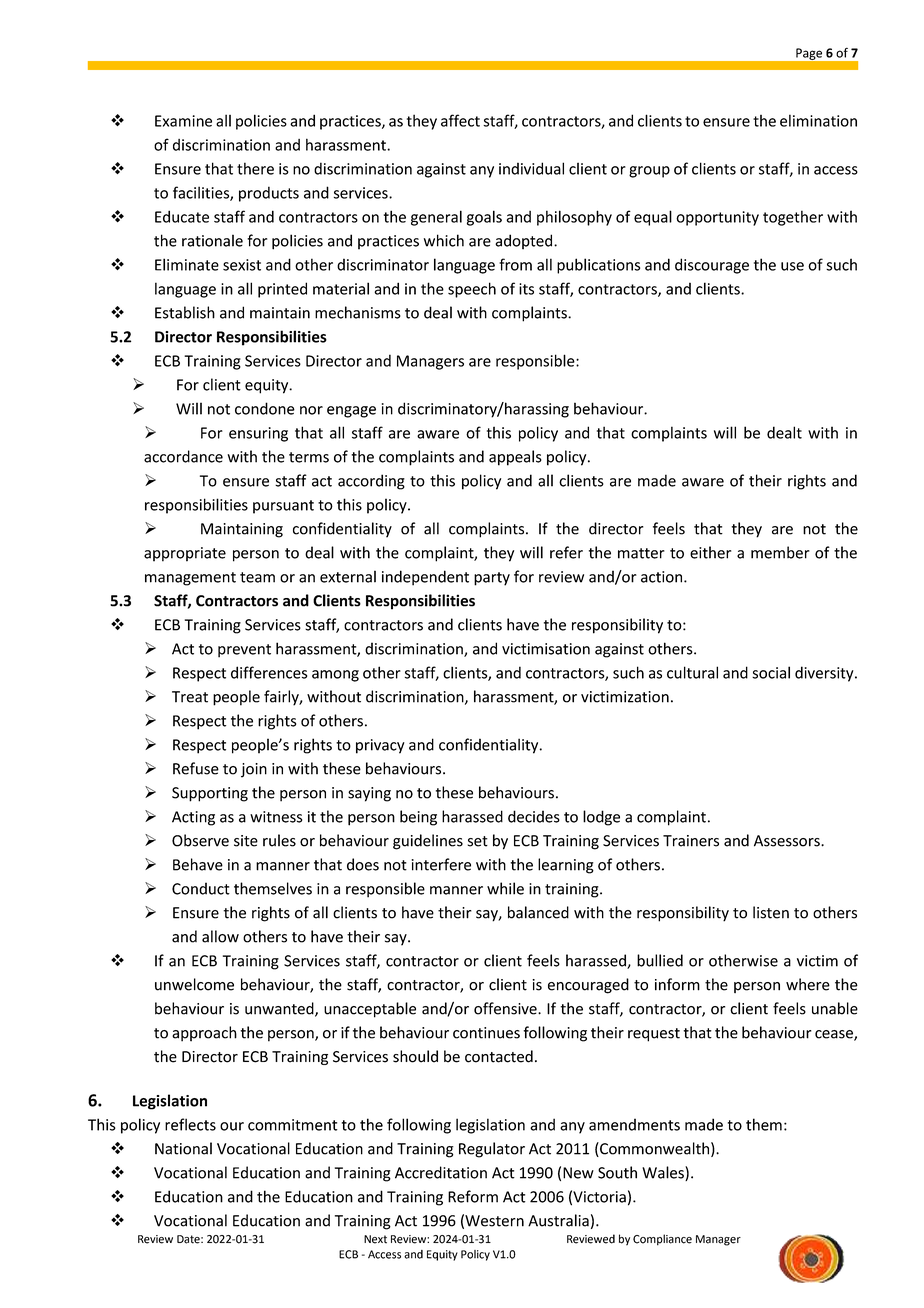 This screenshot has width=924, height=1308. What do you see at coordinates (531, 168) in the screenshot?
I see `individual` at bounding box center [531, 168].
